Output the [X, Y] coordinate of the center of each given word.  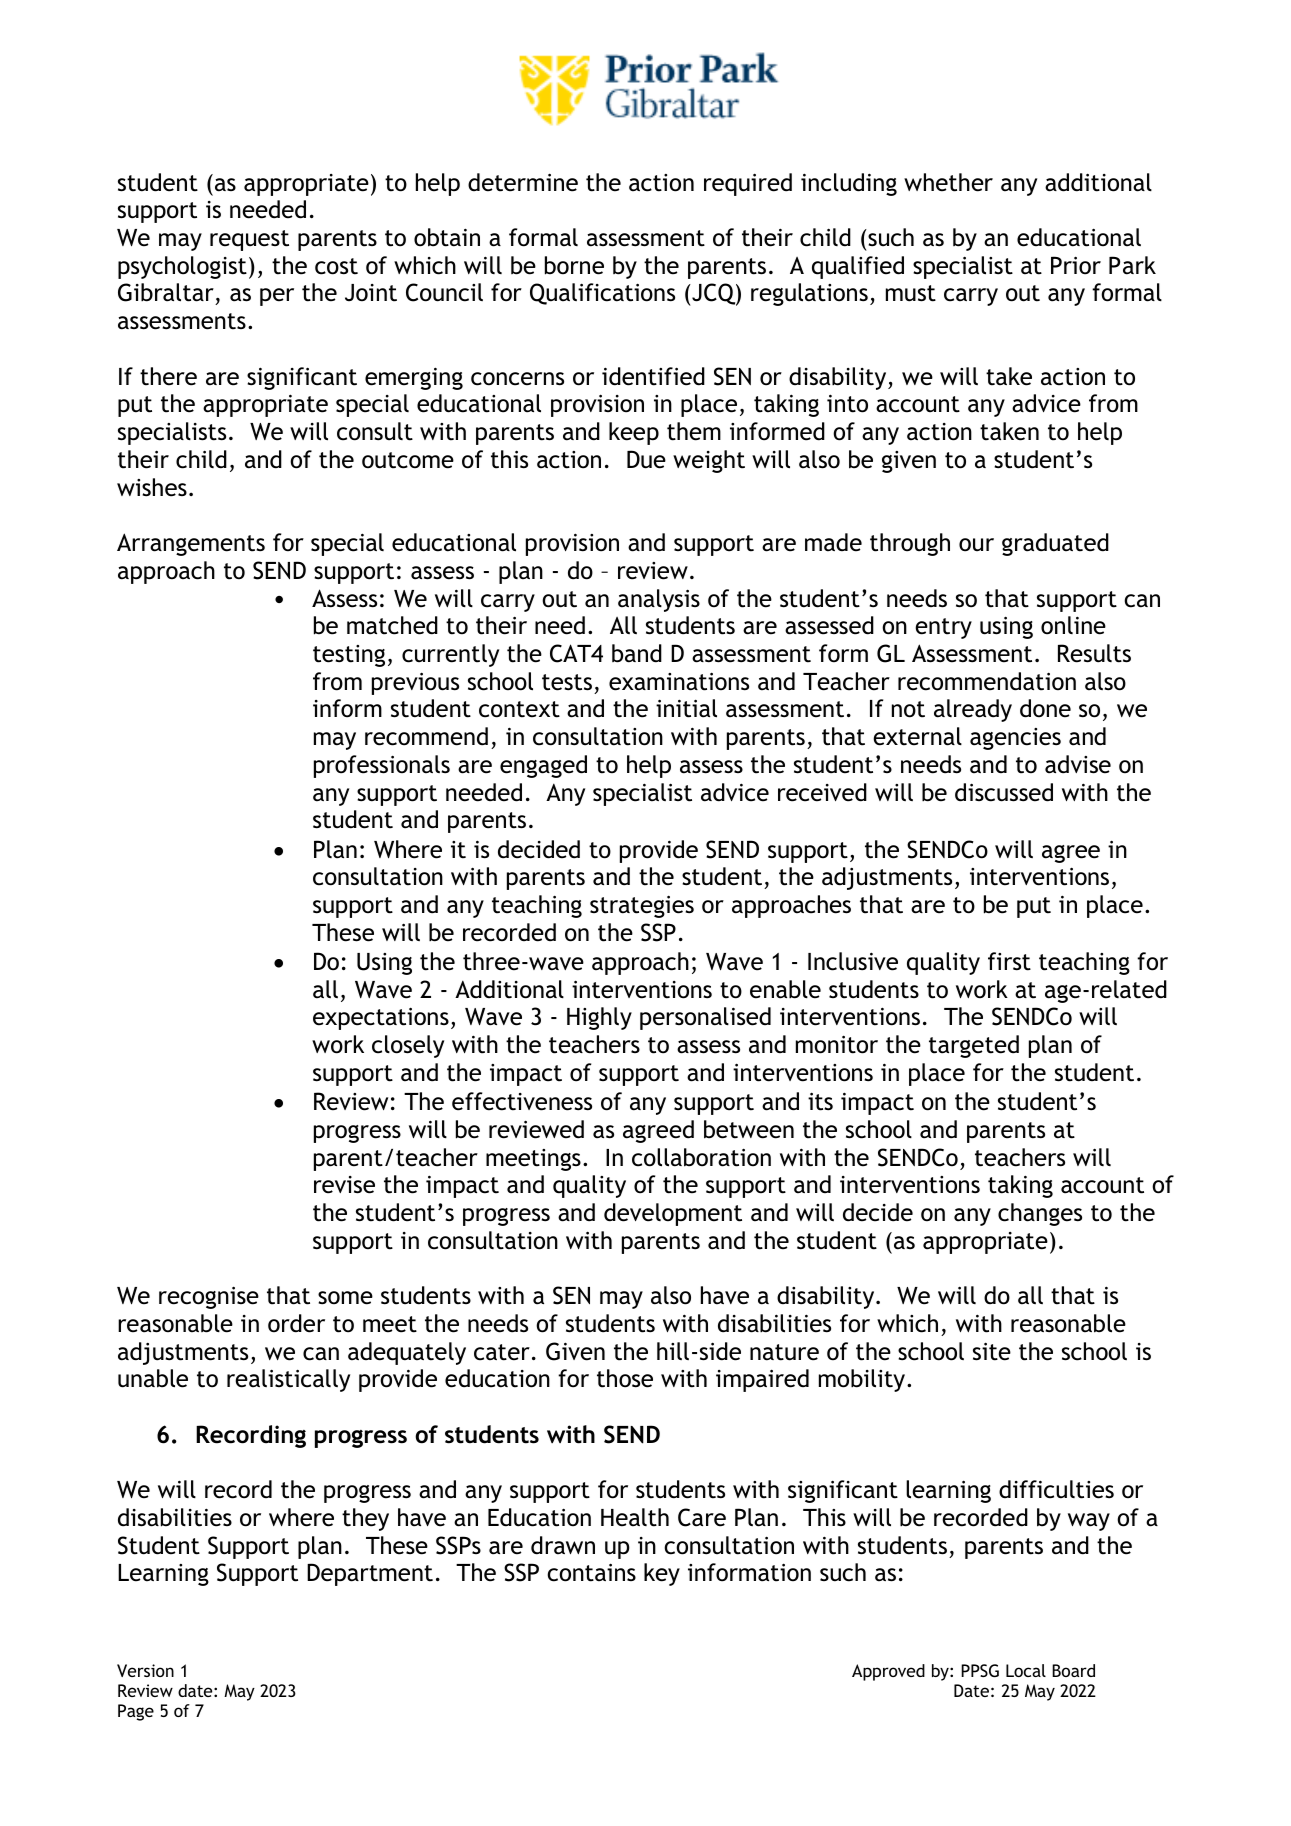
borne [574, 265]
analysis [659, 600]
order [296, 1323]
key [662, 1574]
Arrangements [191, 544]
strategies [642, 906]
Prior [1076, 265]
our [976, 545]
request [249, 240]
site [992, 1351]
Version [145, 1670]
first [1009, 961]
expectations [381, 1018]
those [625, 1378]
